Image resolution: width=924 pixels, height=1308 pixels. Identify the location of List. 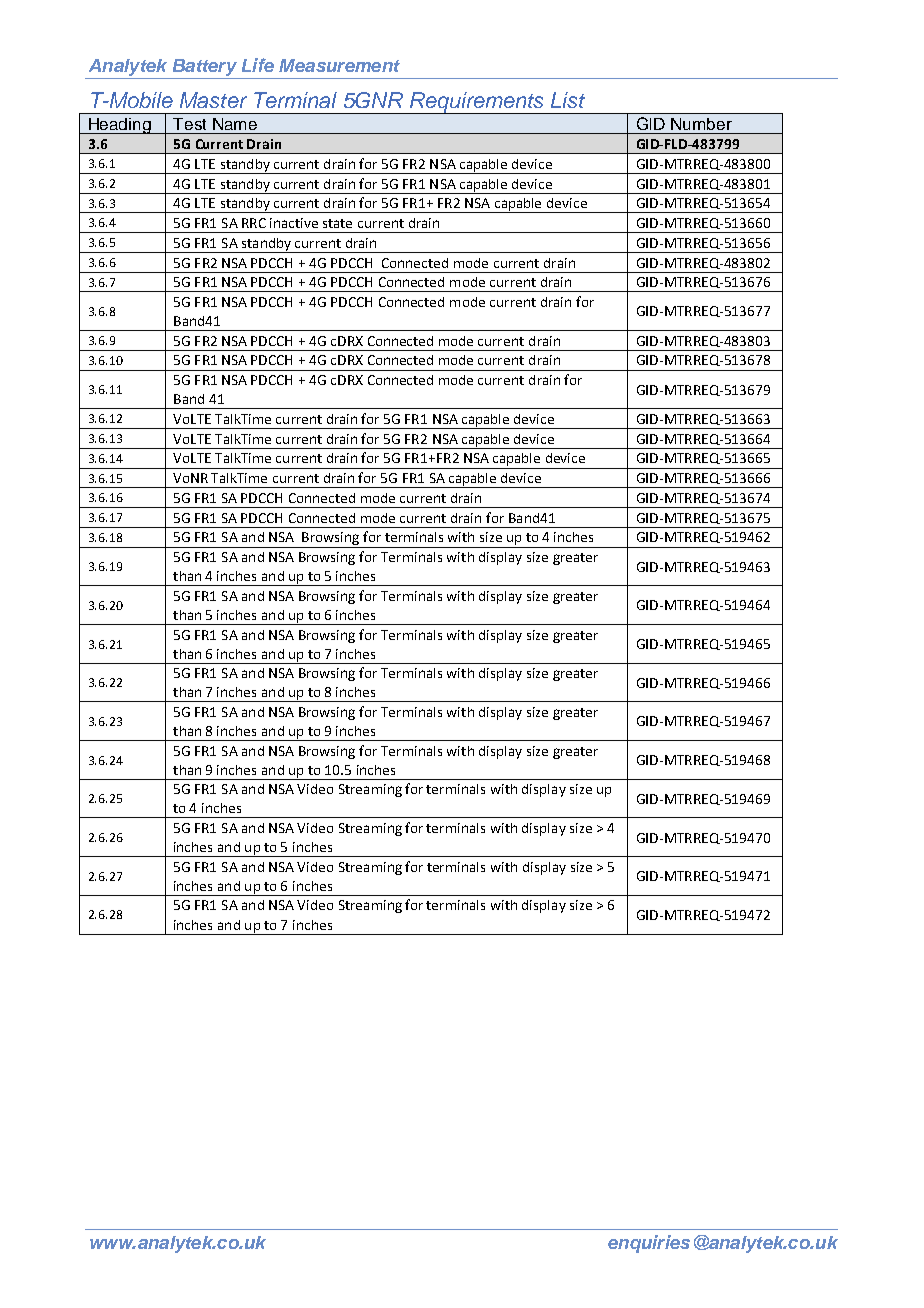
(568, 100).
